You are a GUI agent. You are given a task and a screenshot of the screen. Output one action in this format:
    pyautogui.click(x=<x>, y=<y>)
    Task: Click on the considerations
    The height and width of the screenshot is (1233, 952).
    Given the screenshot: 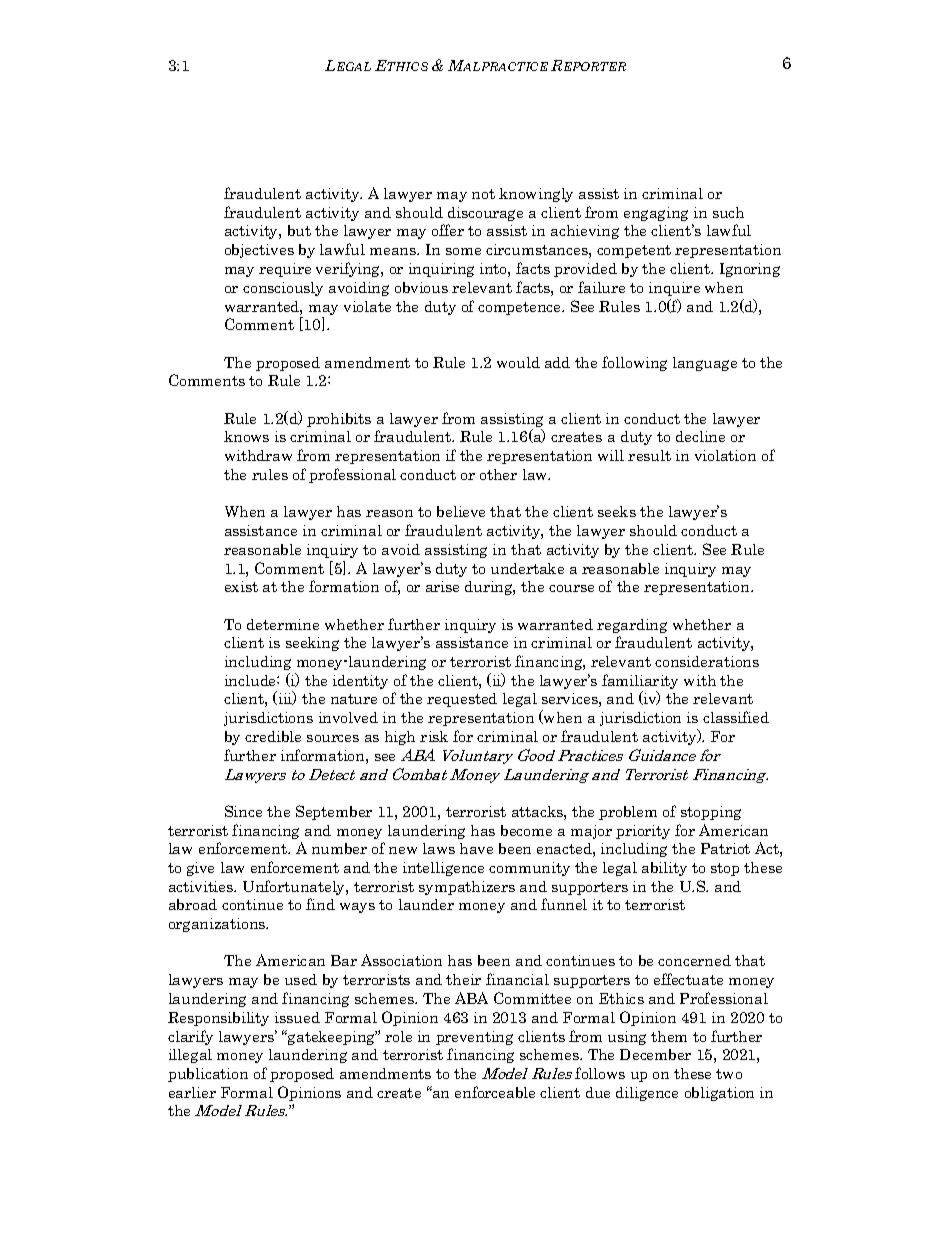 What is the action you would take?
    pyautogui.click(x=707, y=661)
